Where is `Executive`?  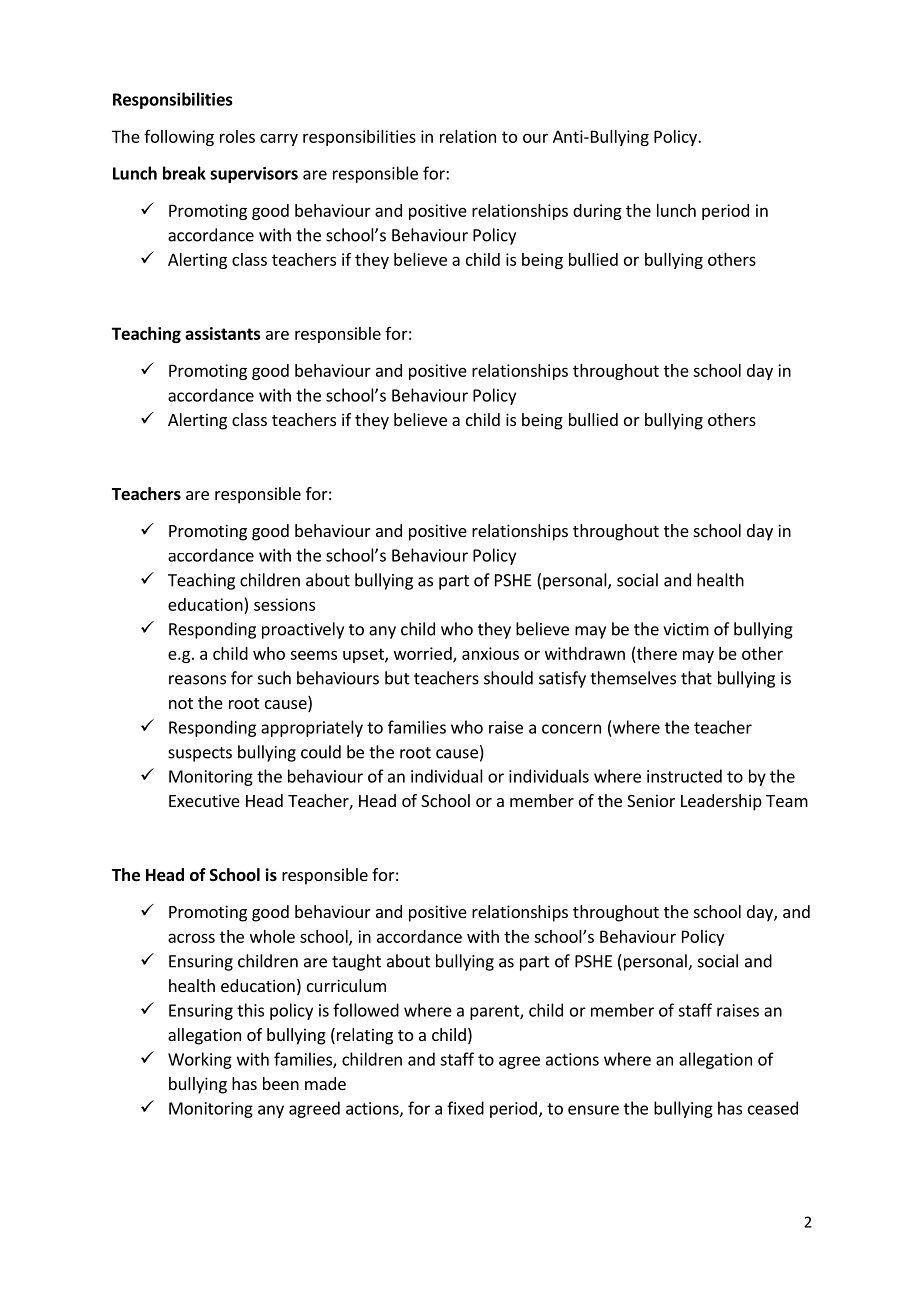 Executive is located at coordinates (204, 800).
